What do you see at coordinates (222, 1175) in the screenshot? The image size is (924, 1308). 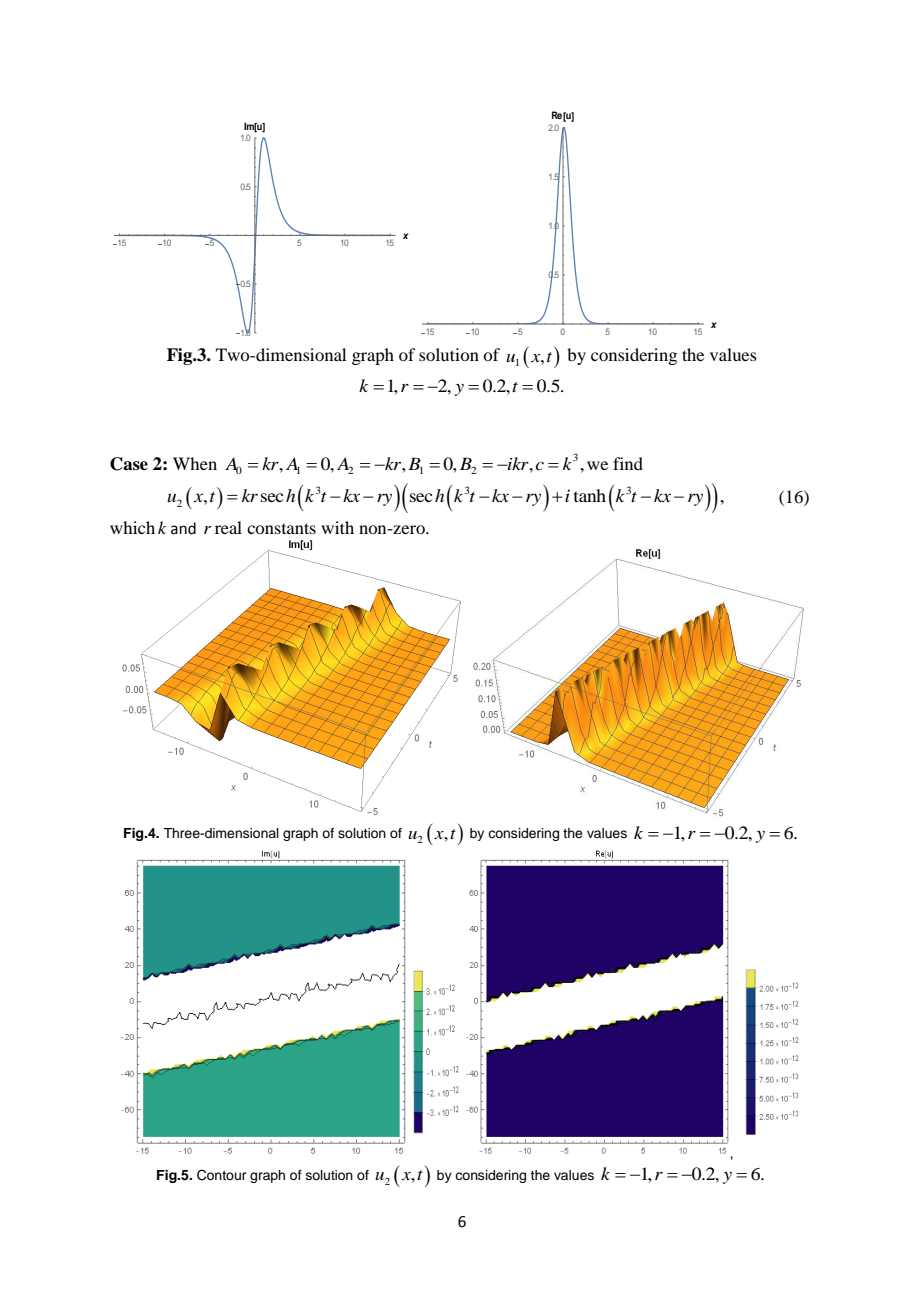 I see `Contour` at bounding box center [222, 1175].
